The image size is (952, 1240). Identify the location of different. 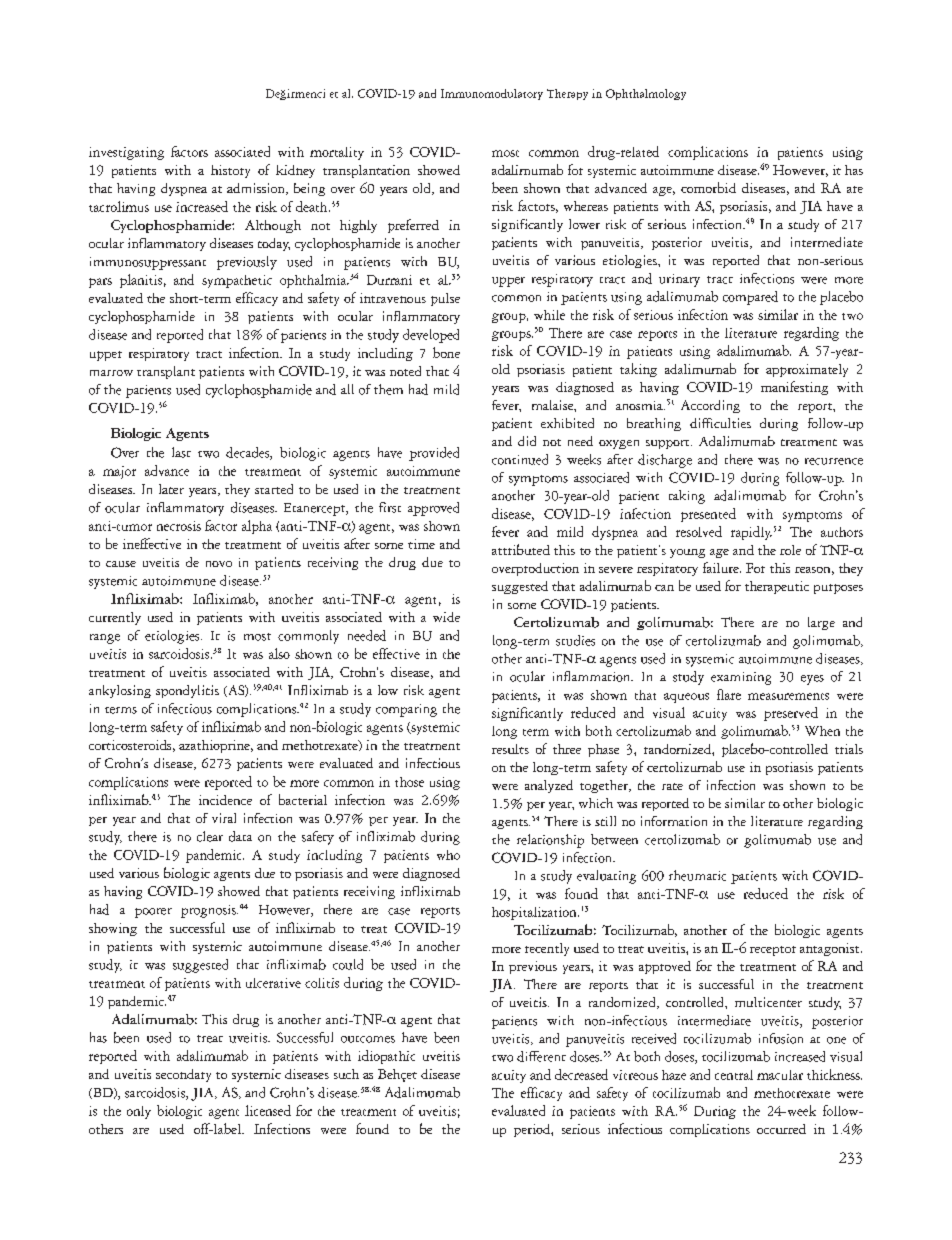
(541, 1056).
